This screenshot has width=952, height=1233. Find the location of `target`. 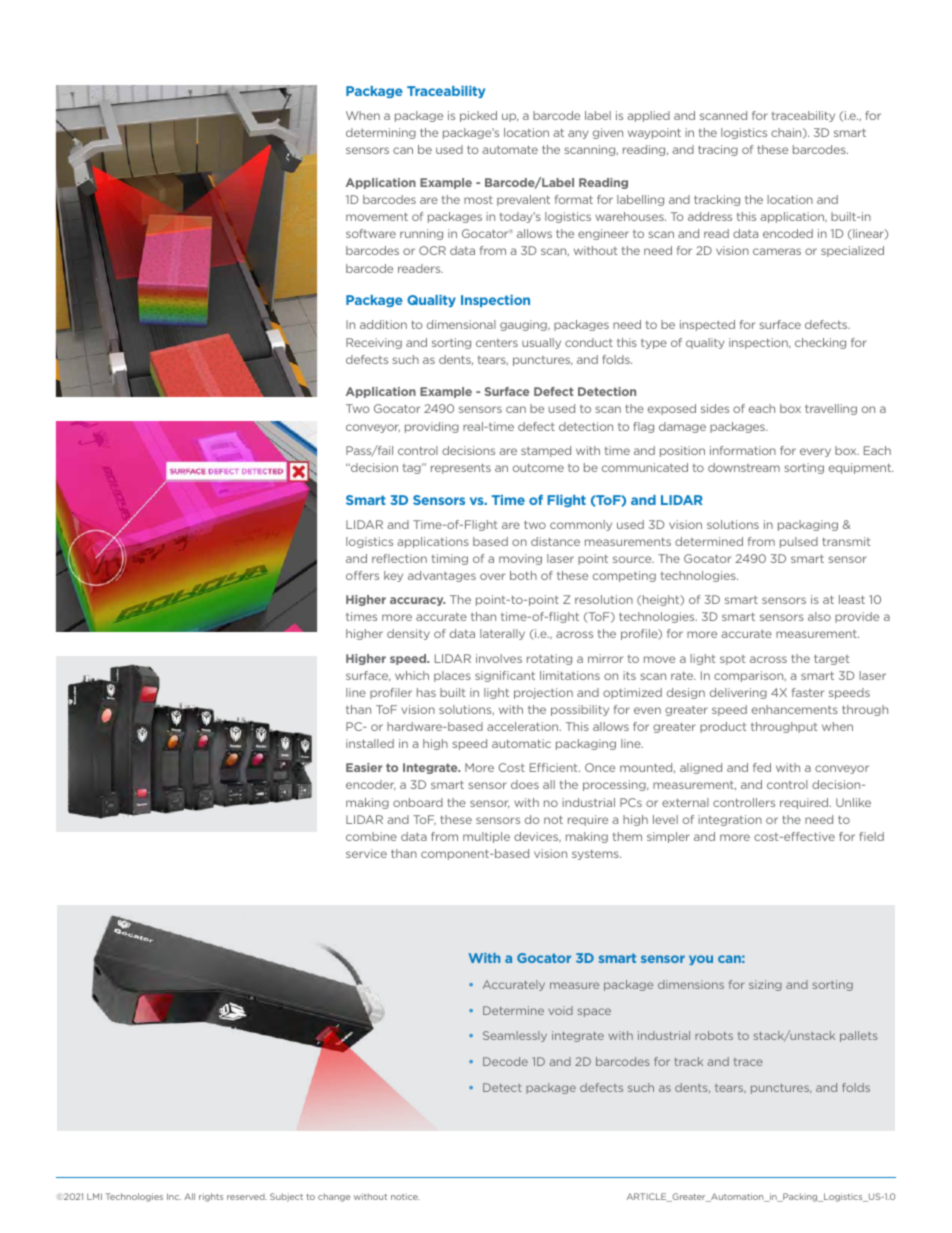

target is located at coordinates (831, 659).
